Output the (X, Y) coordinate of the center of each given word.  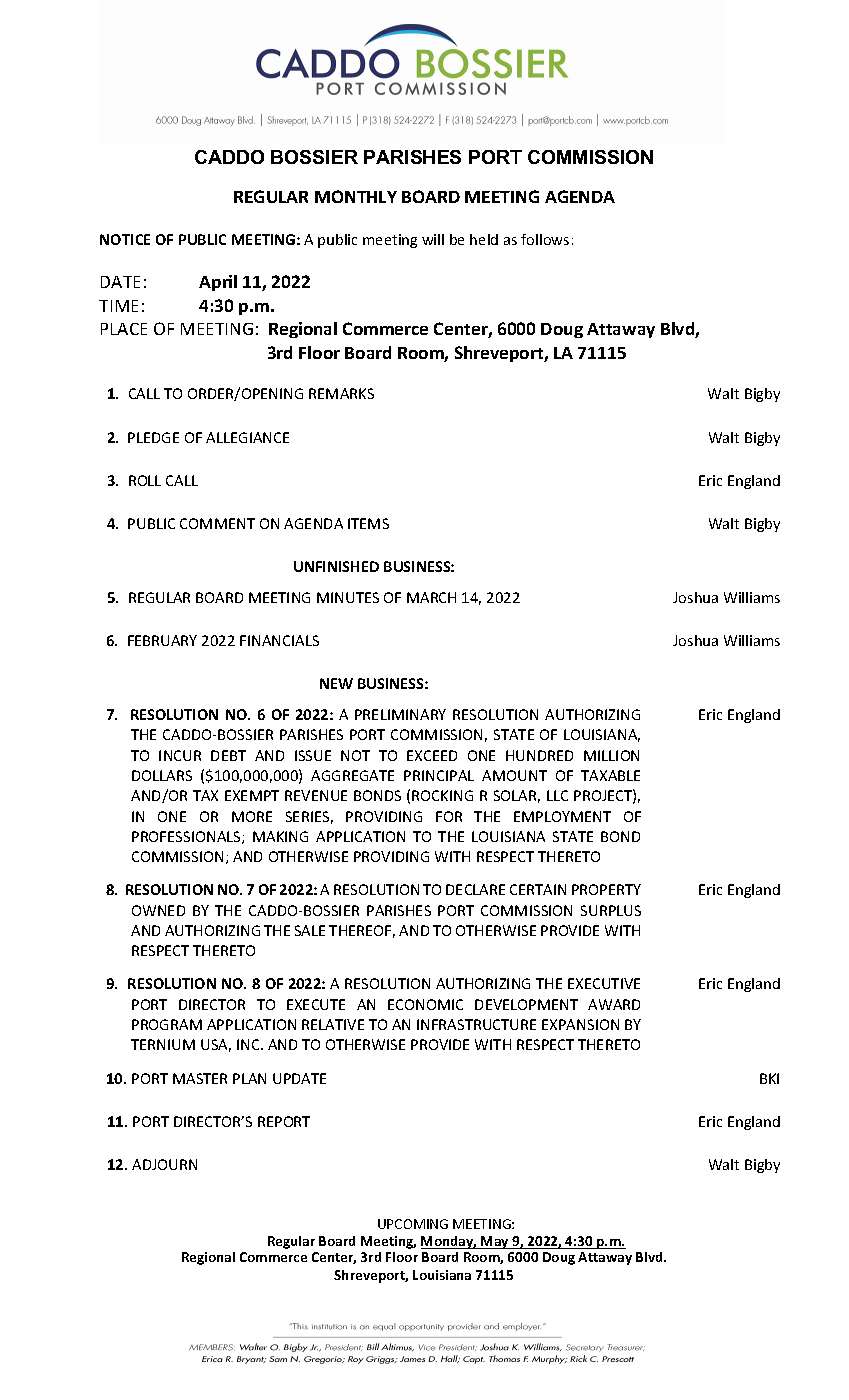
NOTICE (125, 239)
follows (545, 239)
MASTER (200, 1078)
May (495, 1242)
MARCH (431, 597)
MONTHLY (356, 196)
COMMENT (217, 523)
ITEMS (368, 523)
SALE (310, 930)
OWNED (158, 910)
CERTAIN (538, 889)
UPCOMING (413, 1224)
